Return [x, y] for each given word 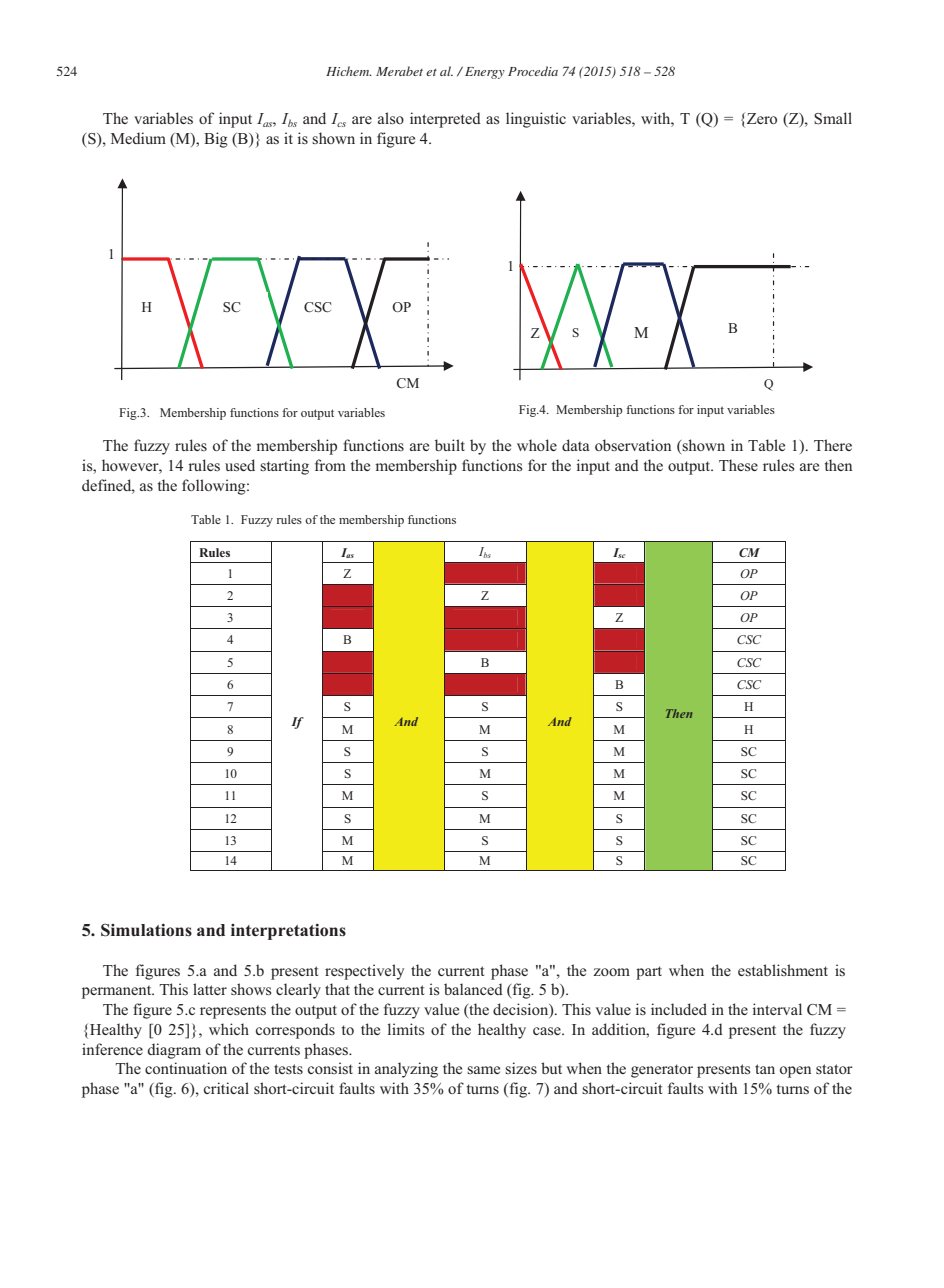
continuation [186, 1068]
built [450, 445]
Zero [762, 118]
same [483, 1070]
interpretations [288, 932]
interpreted [445, 120]
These [738, 465]
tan [765, 1069]
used [240, 465]
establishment [783, 970]
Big [216, 140]
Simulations [146, 930]
